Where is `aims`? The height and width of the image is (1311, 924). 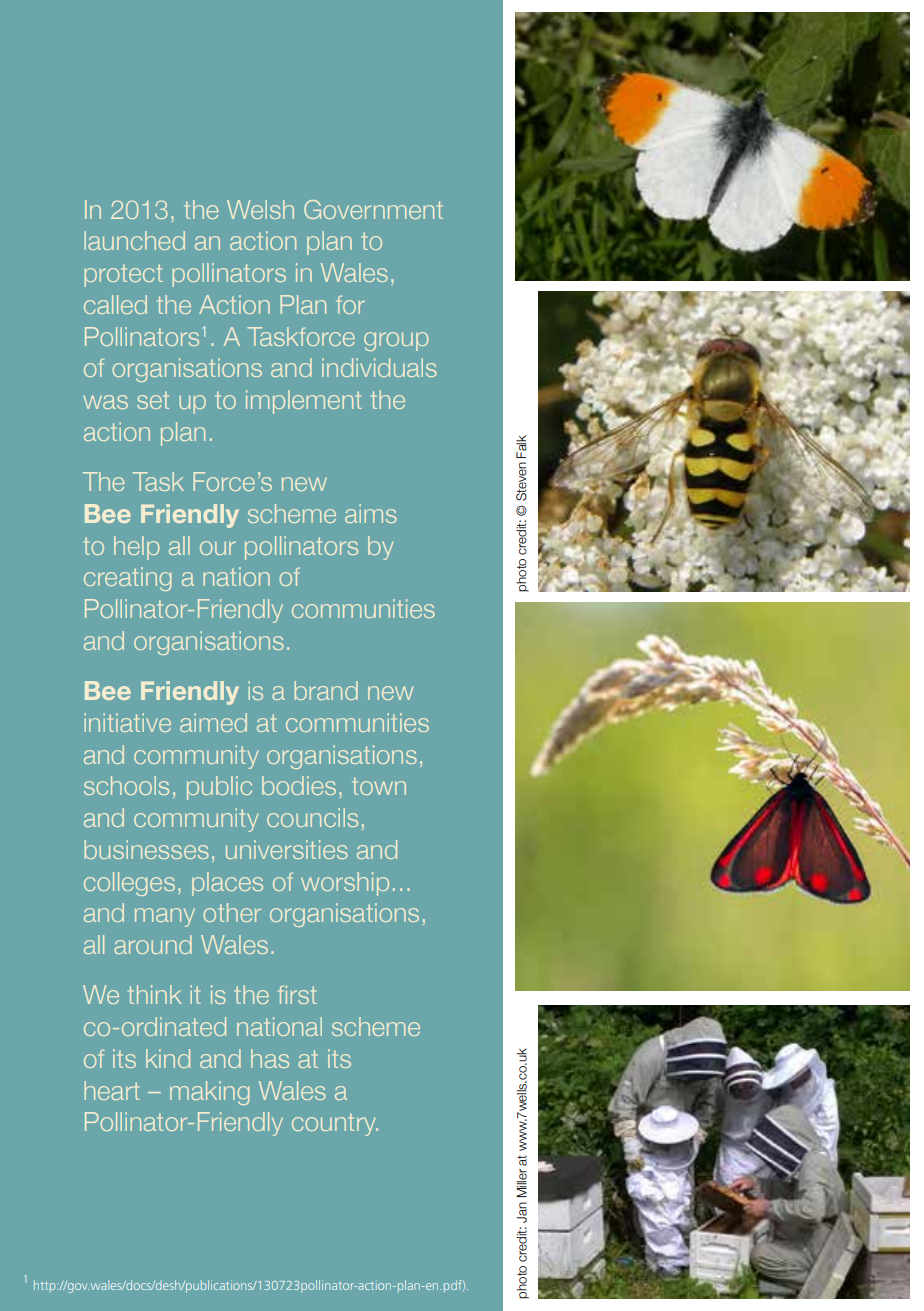 aims is located at coordinates (371, 513).
